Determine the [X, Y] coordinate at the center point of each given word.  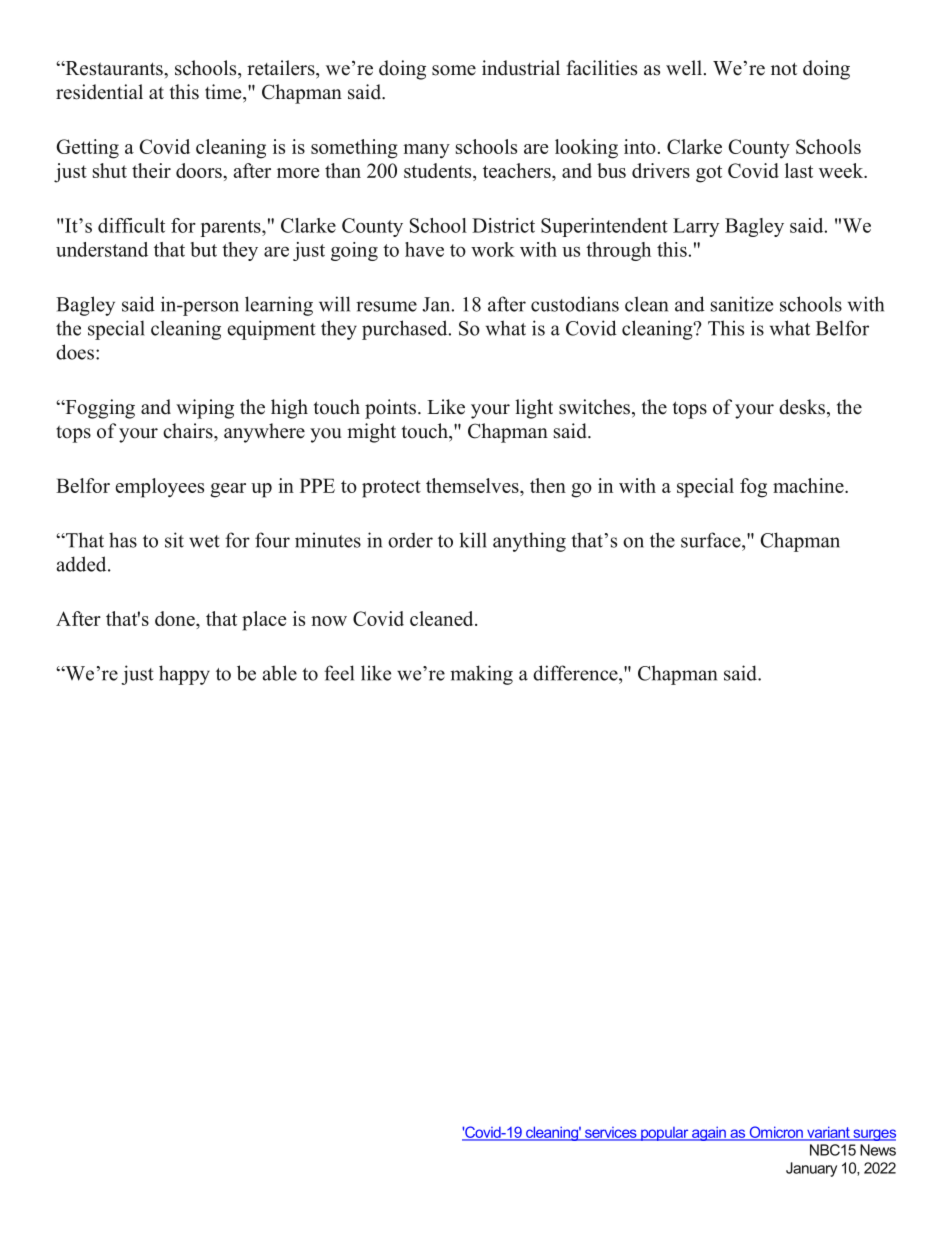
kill [473, 540]
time [224, 92]
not [784, 69]
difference [576, 673]
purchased [406, 330]
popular [665, 1134]
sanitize [742, 304]
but [203, 249]
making [481, 675]
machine [809, 485]
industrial [521, 68]
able [280, 673]
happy [184, 675]
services [610, 1133]
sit [174, 540]
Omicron [776, 1133]
